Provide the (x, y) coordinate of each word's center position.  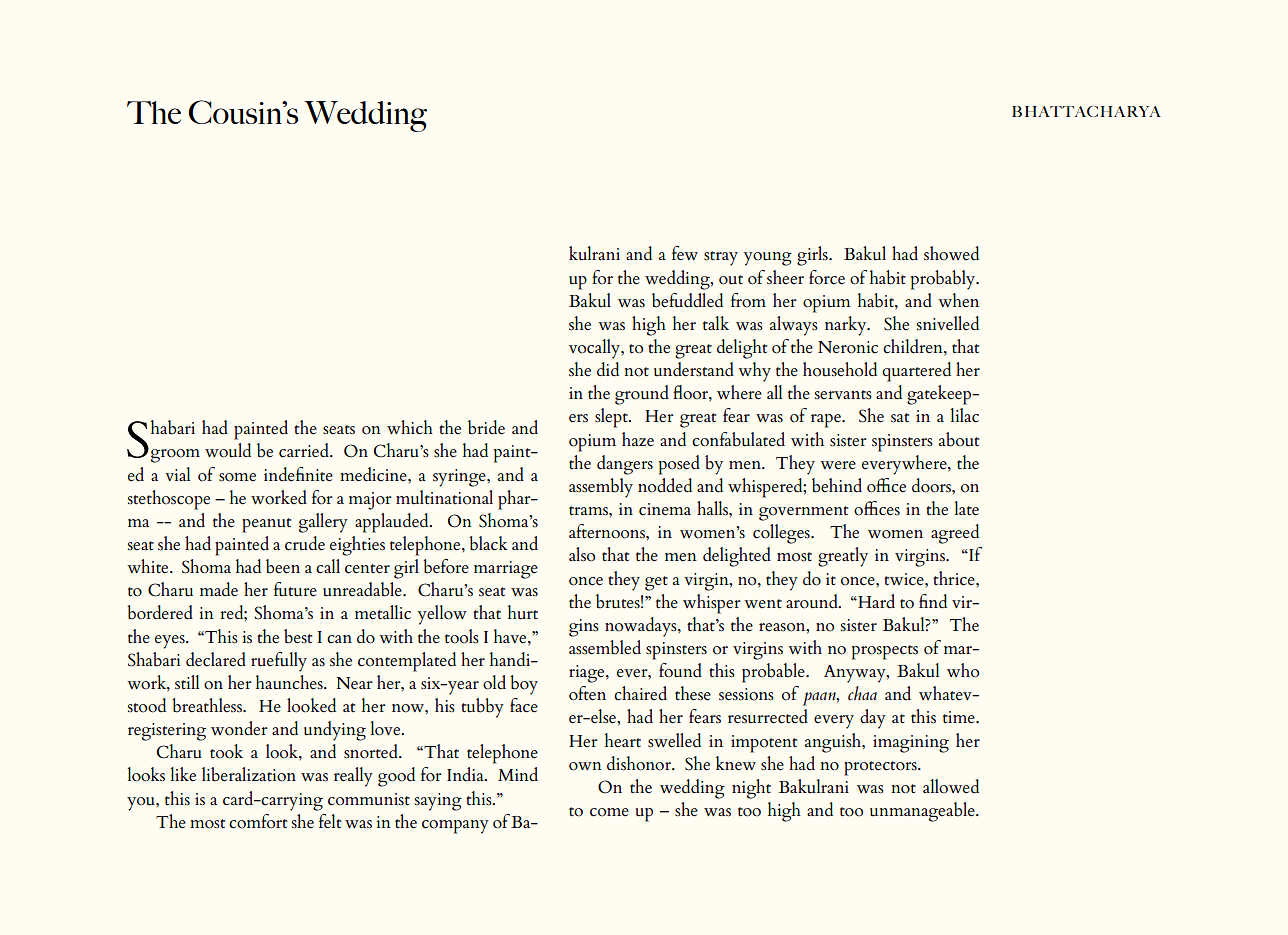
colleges (782, 534)
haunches (290, 682)
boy (524, 685)
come (609, 812)
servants (843, 395)
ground (642, 395)
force (827, 277)
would (228, 450)
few (685, 253)
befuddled (687, 300)
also (582, 554)
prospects (885, 652)
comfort (258, 821)
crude (305, 543)
